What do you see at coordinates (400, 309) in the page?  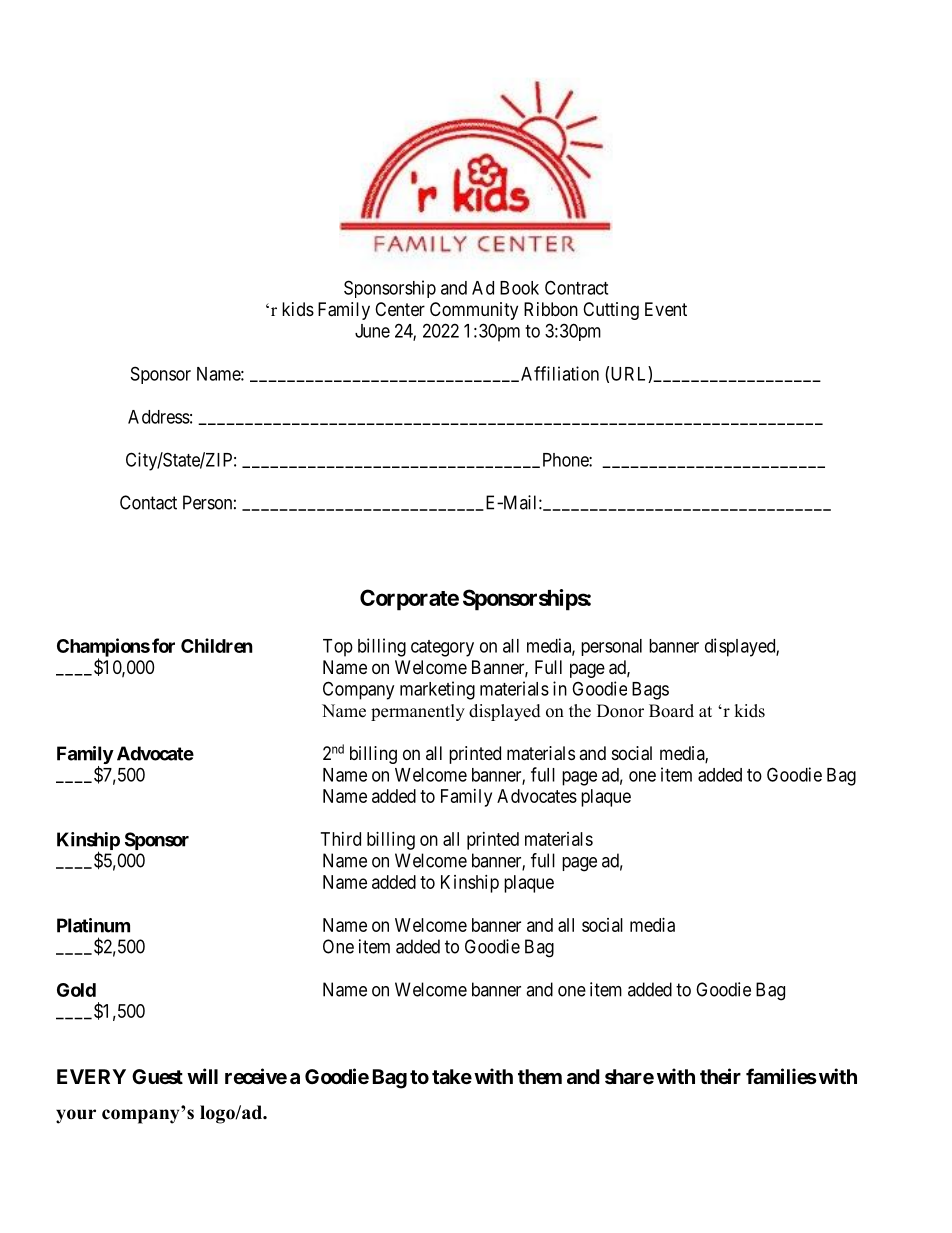 I see `Center` at bounding box center [400, 309].
